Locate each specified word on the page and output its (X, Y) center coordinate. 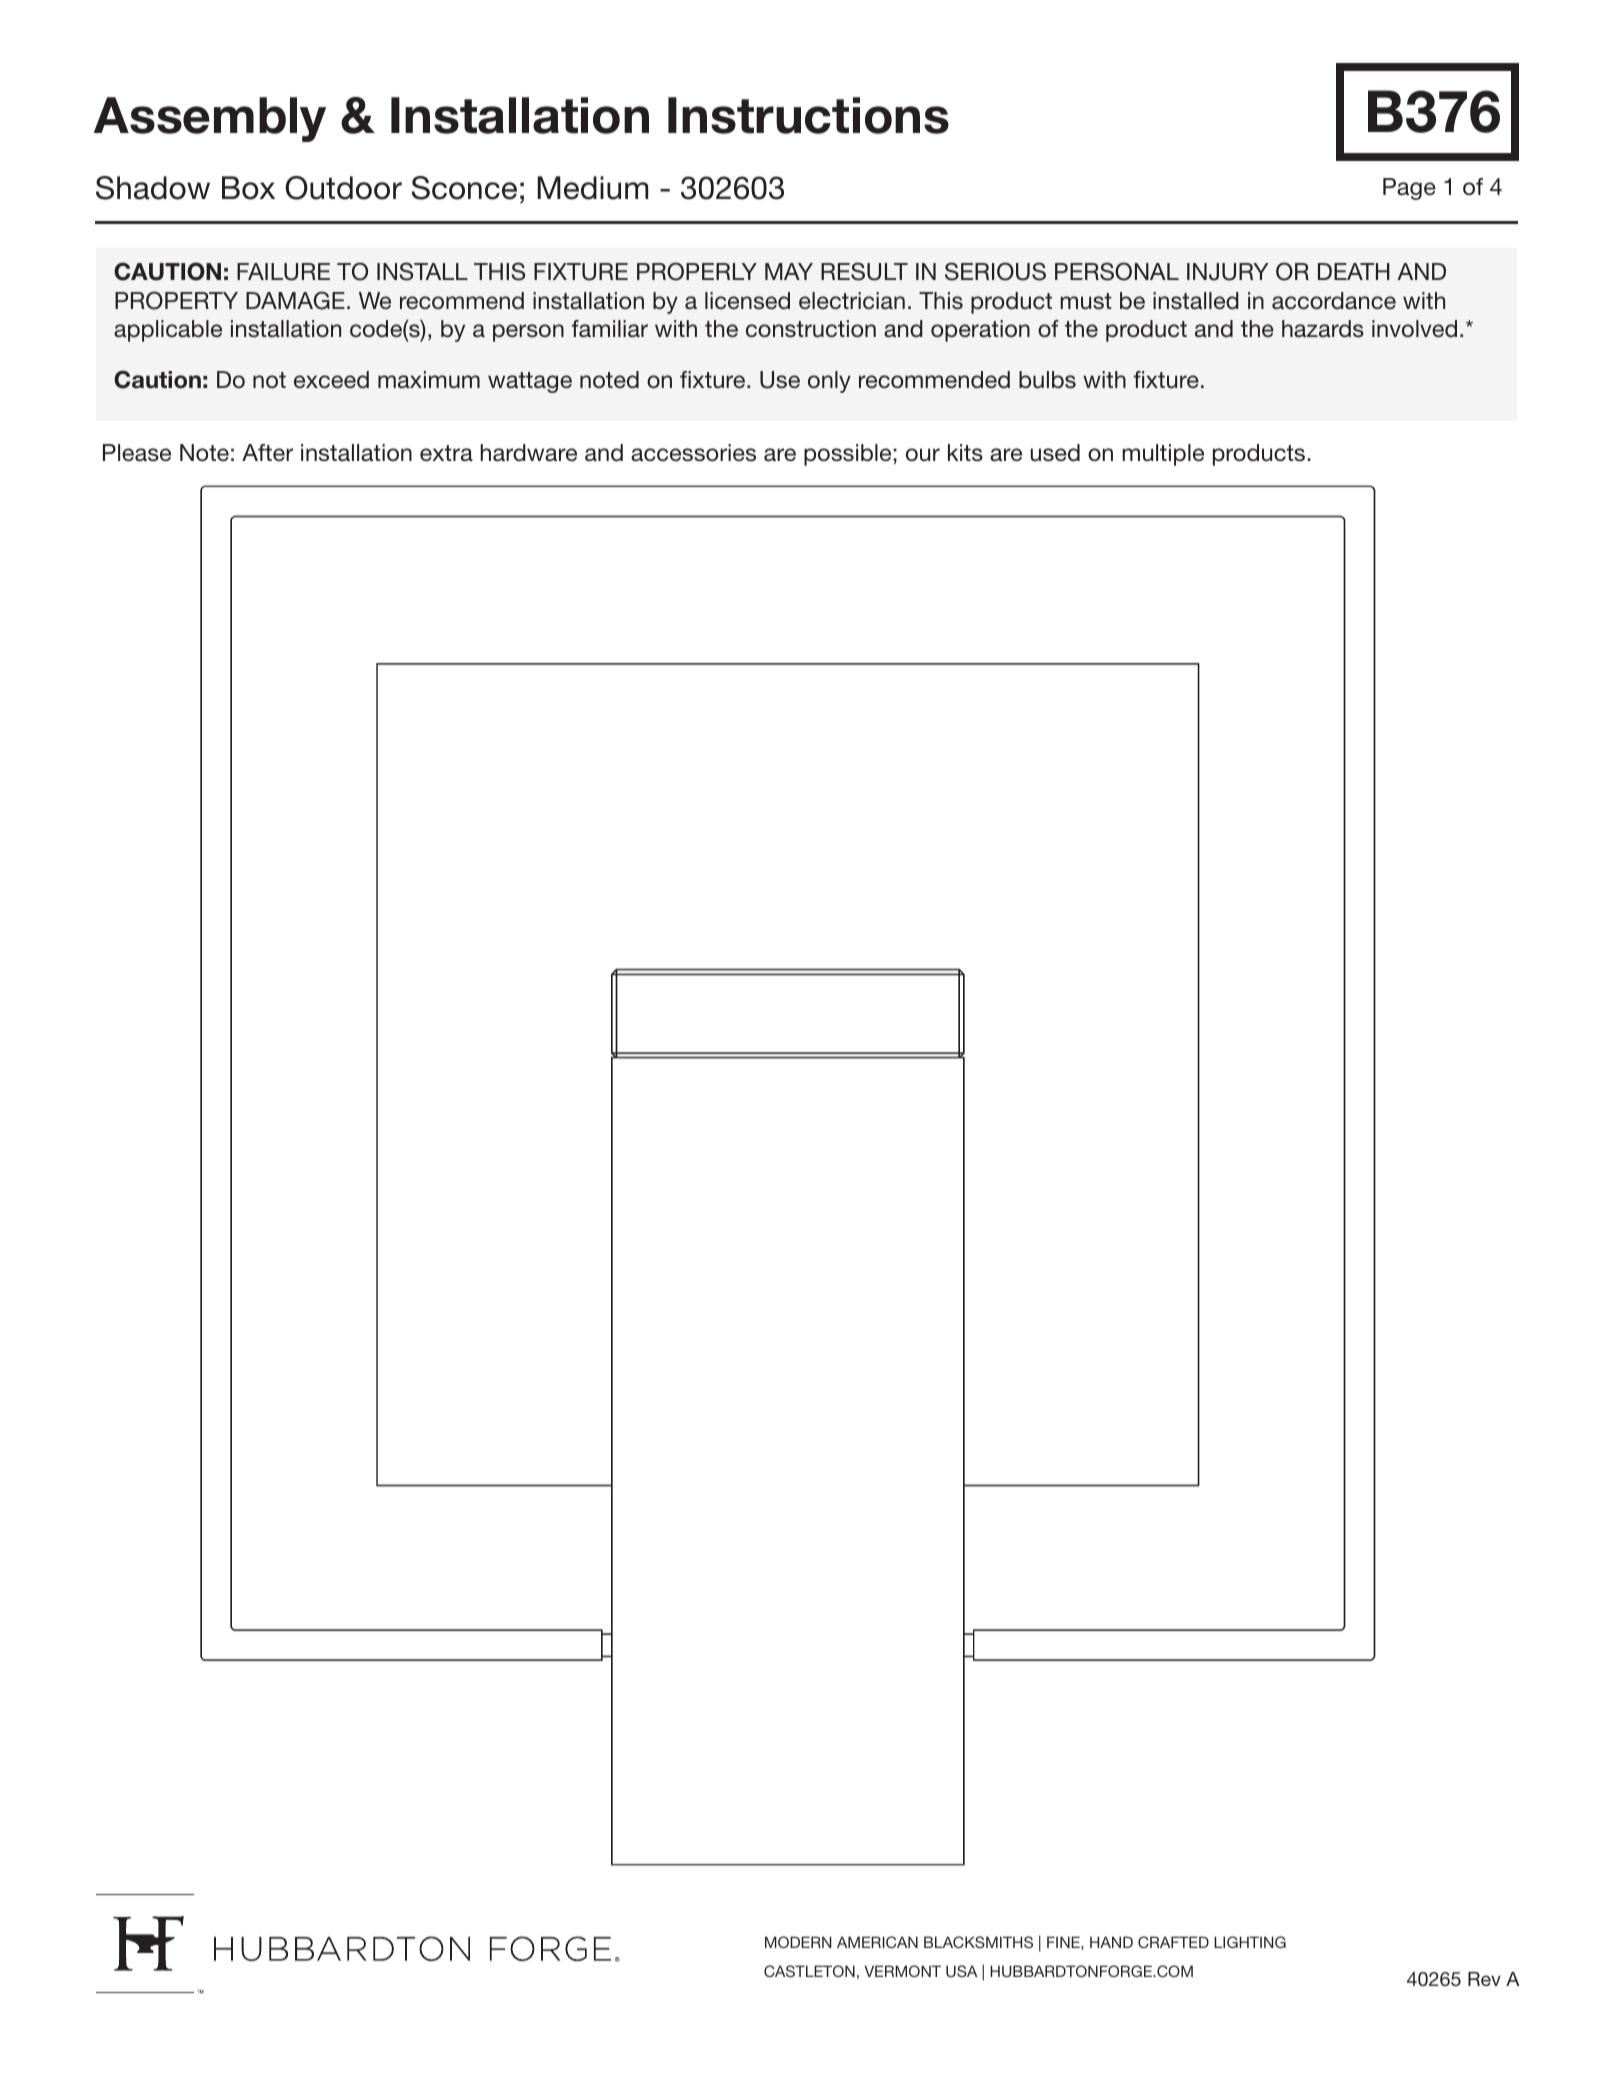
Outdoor (343, 188)
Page (1409, 189)
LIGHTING (1250, 1942)
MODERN (798, 1942)
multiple (1163, 455)
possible (849, 455)
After (267, 453)
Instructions (808, 115)
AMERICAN (877, 1942)
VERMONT (902, 1971)
